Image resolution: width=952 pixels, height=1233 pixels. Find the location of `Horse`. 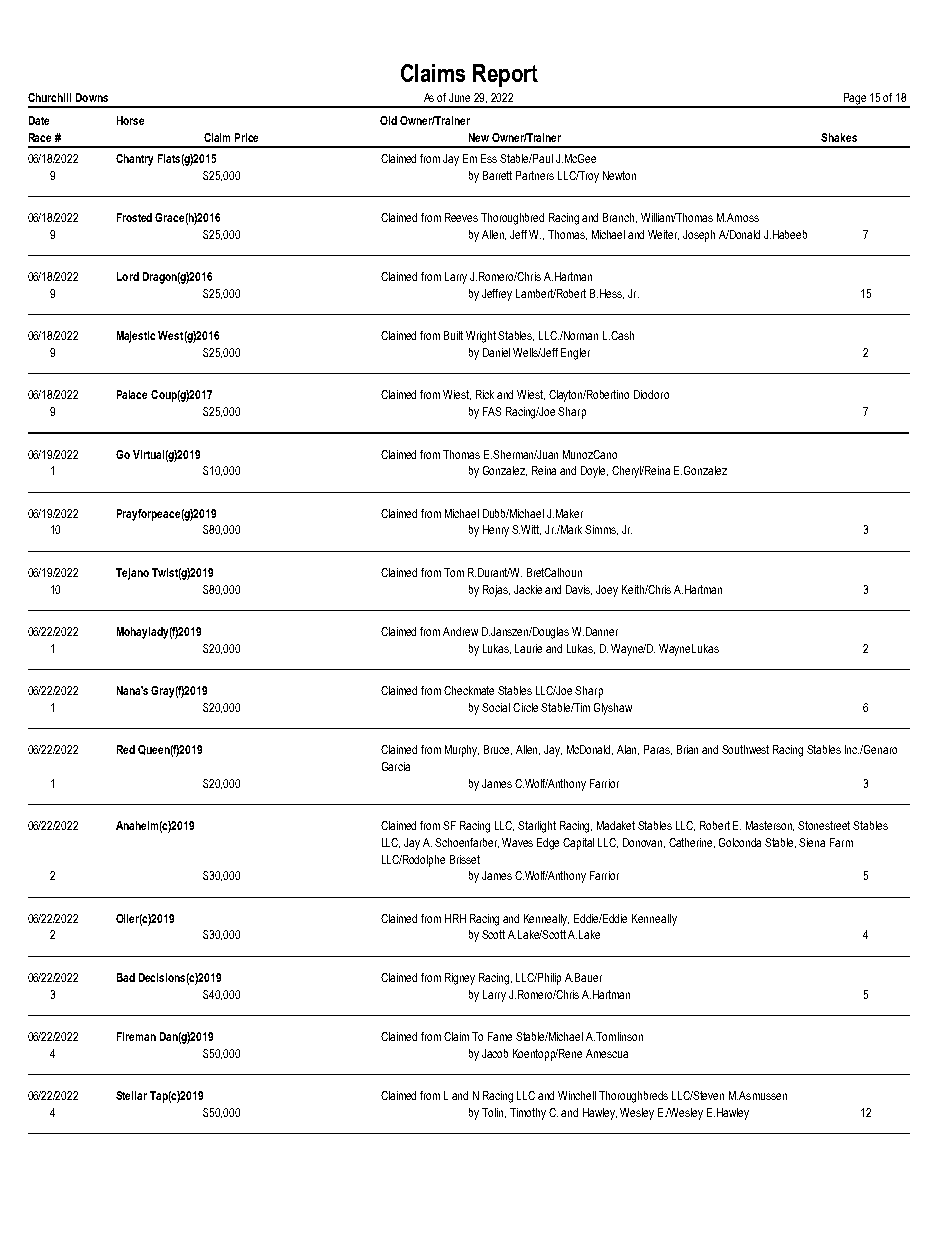

Horse is located at coordinates (130, 120).
